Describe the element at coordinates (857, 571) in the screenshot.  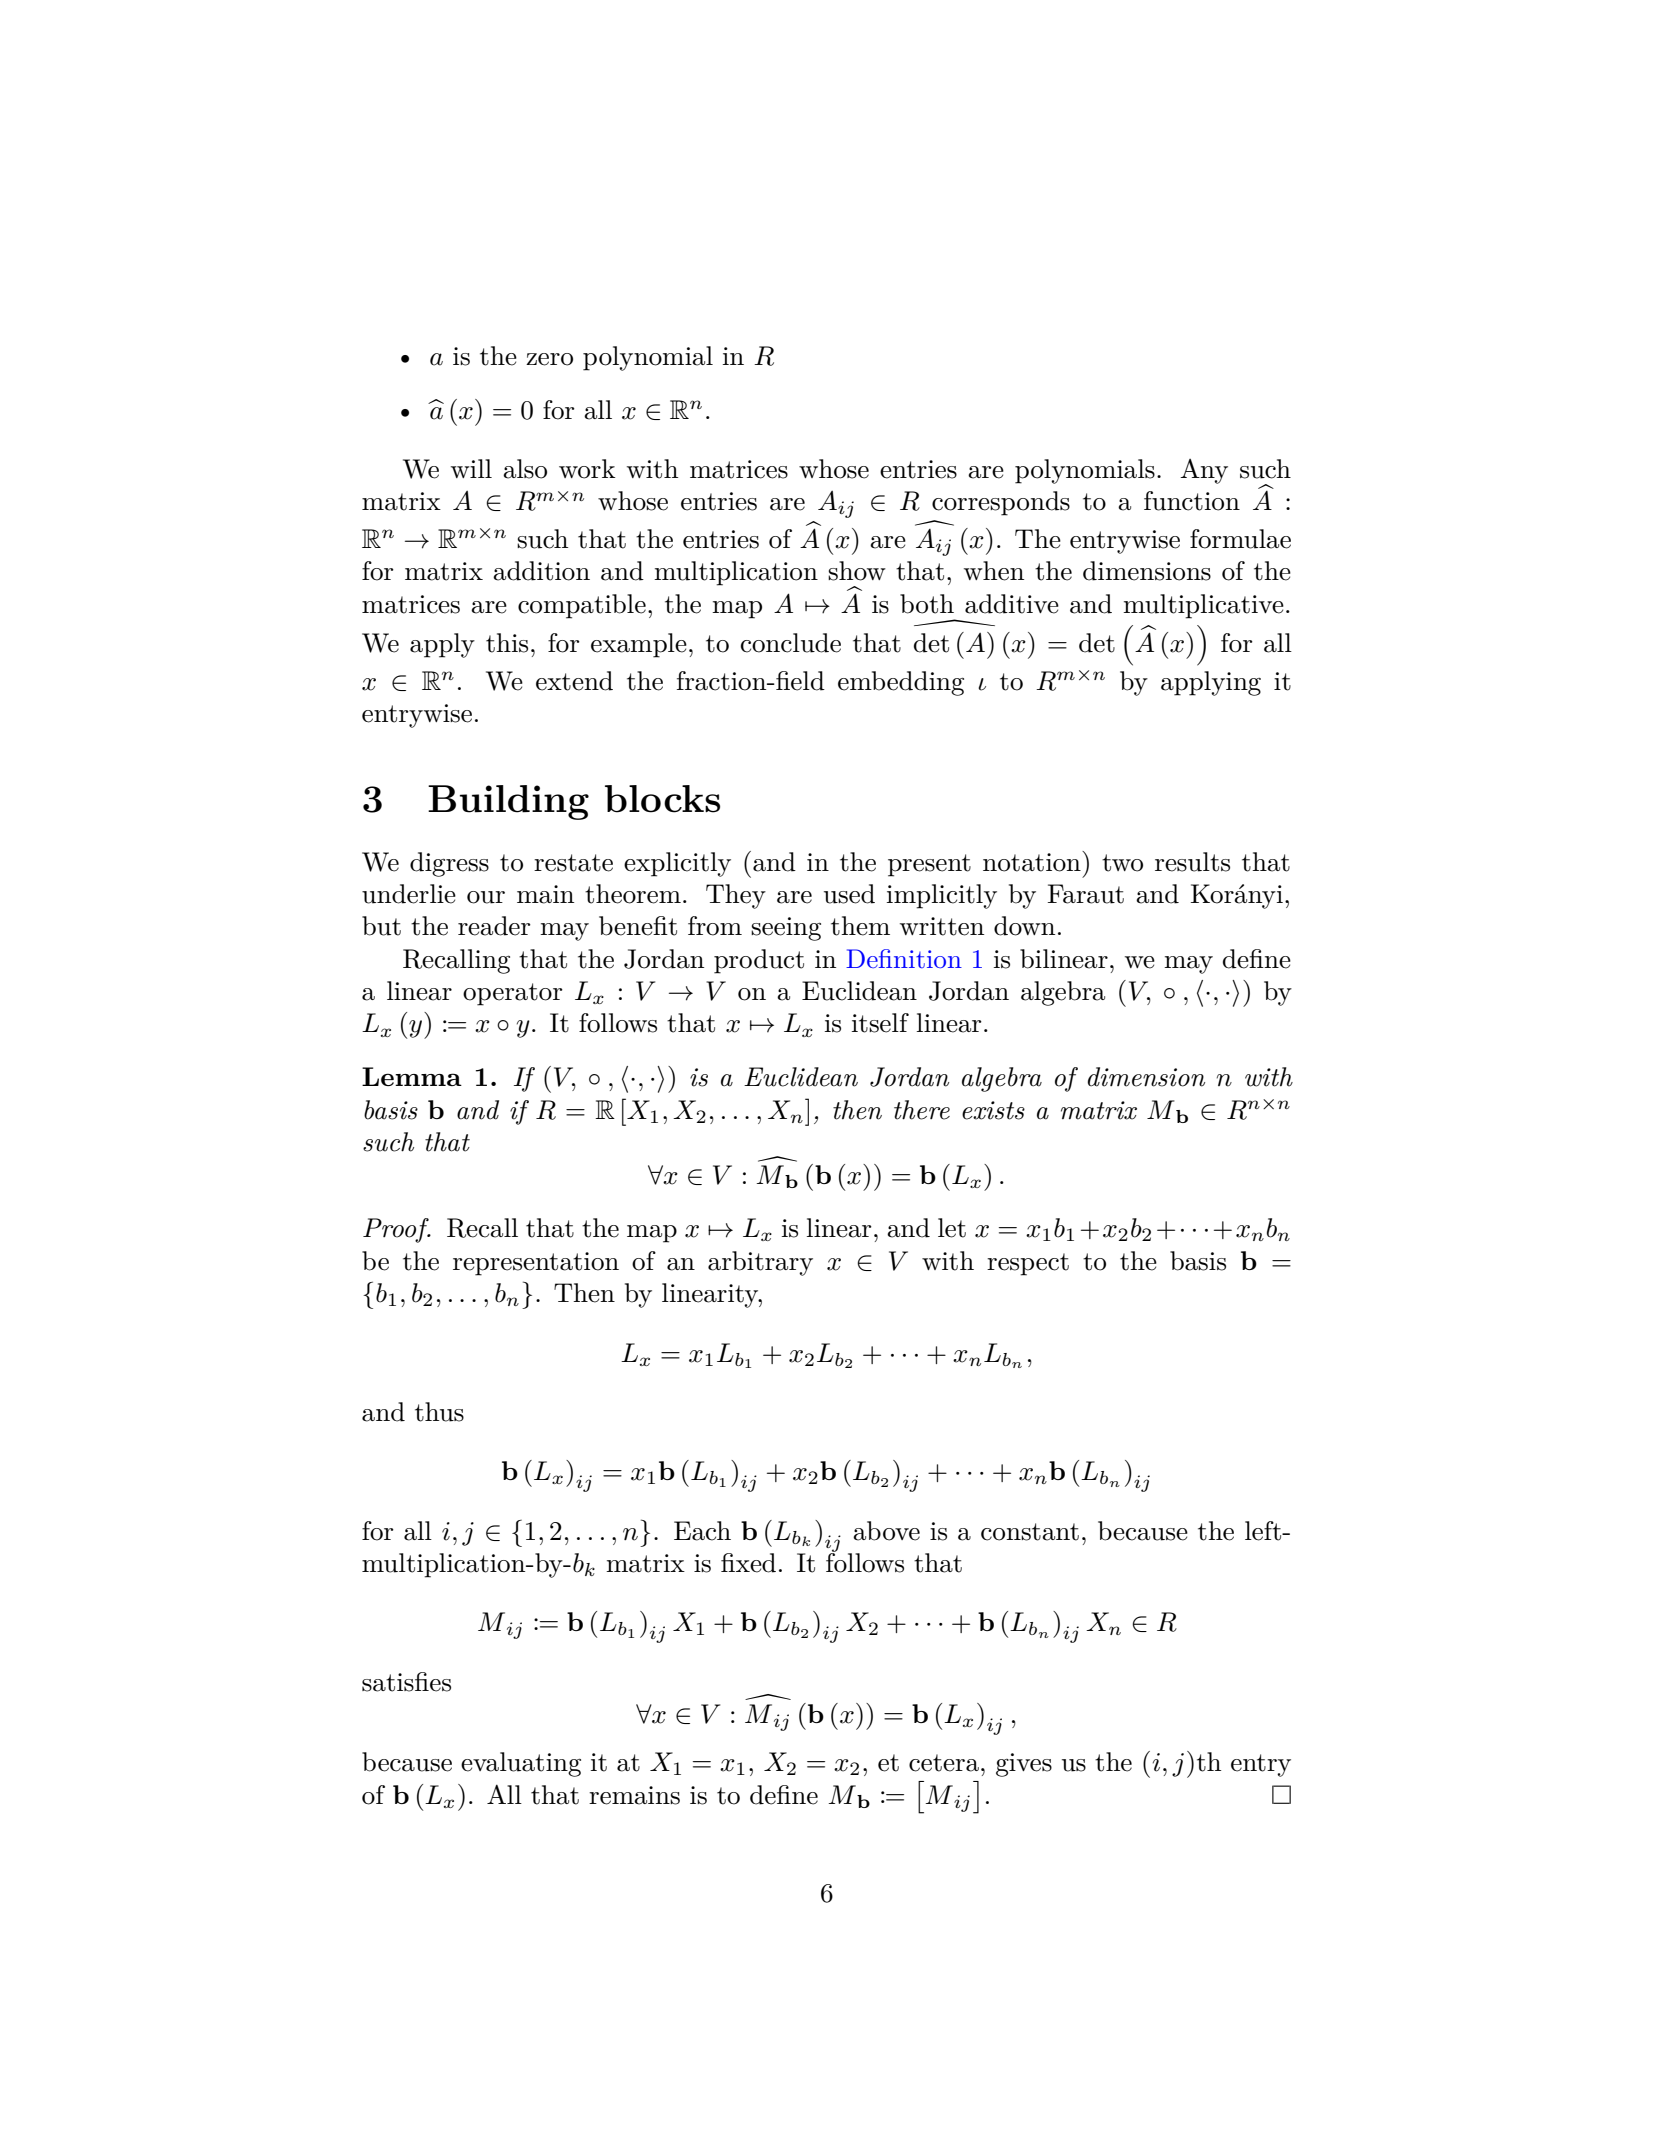
I see `show` at that location.
